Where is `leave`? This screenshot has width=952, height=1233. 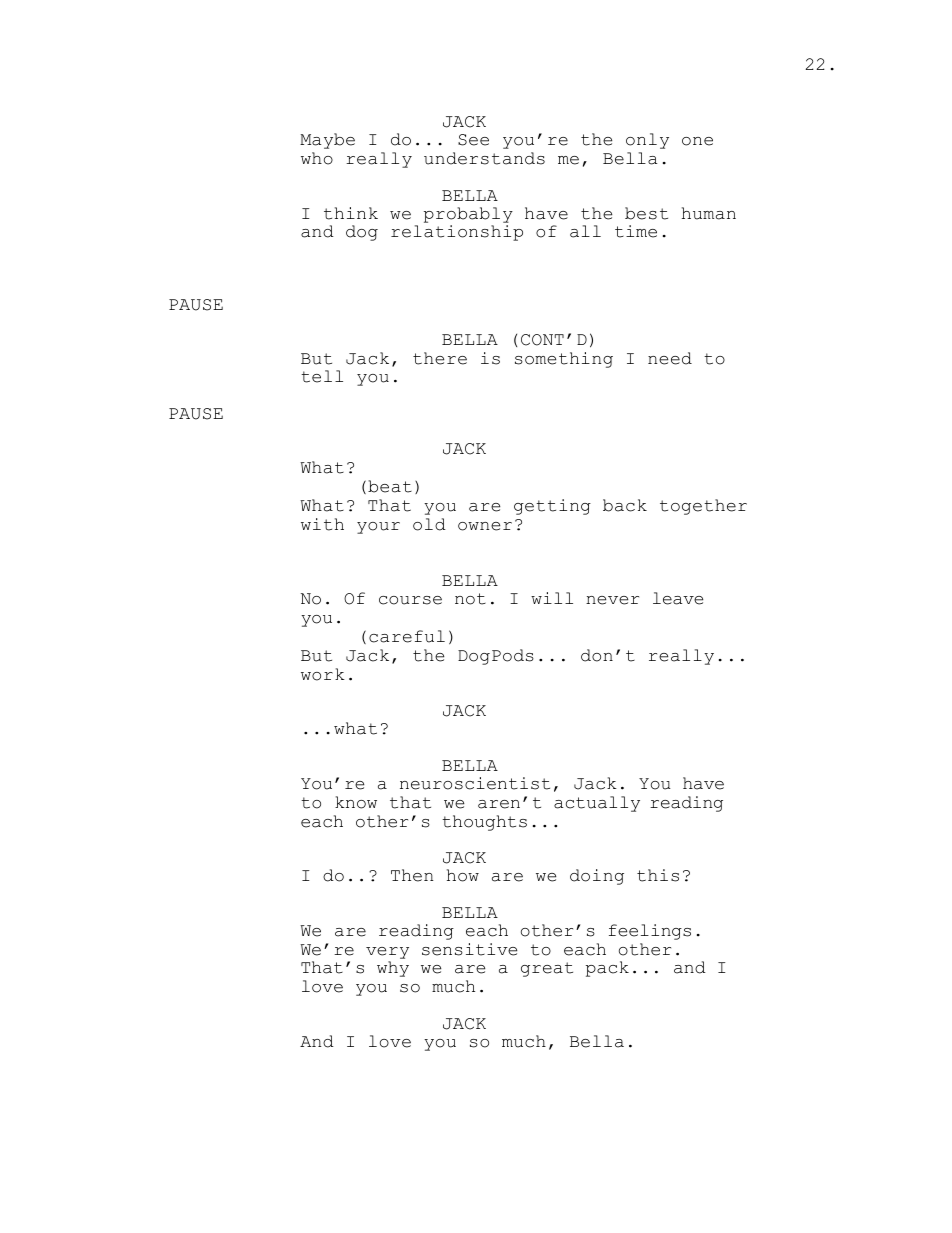 leave is located at coordinates (678, 598).
